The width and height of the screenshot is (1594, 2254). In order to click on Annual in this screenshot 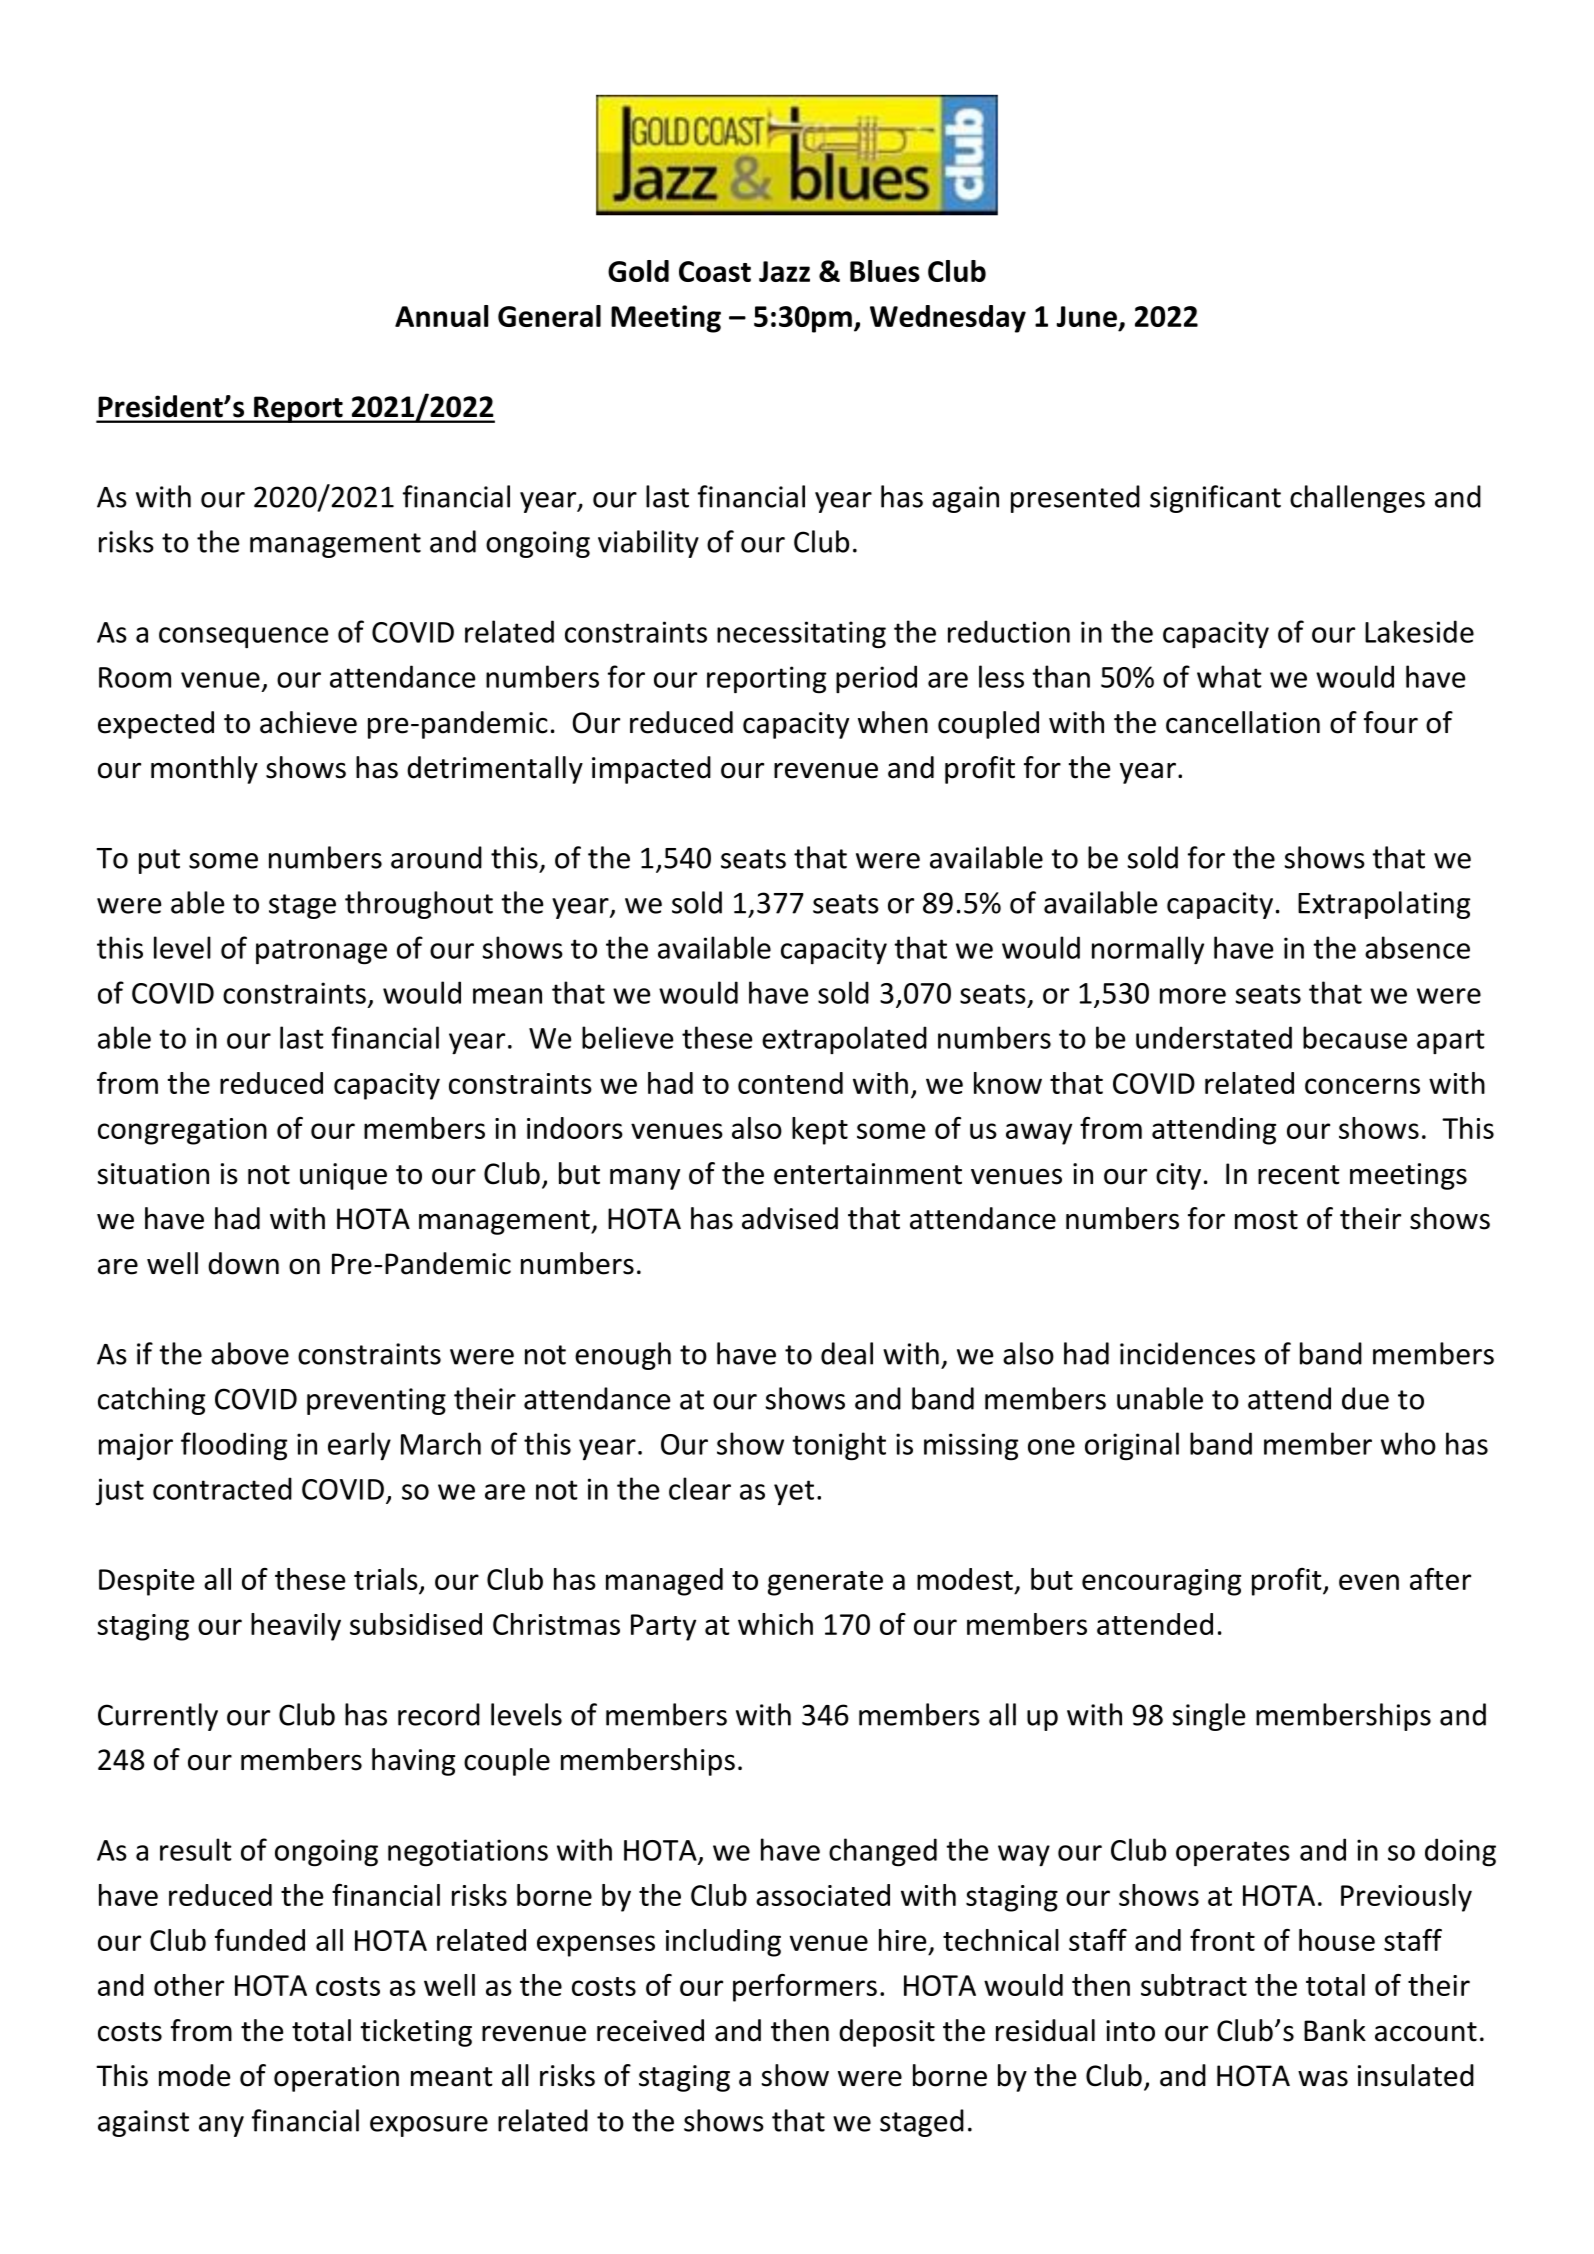, I will do `click(441, 316)`.
